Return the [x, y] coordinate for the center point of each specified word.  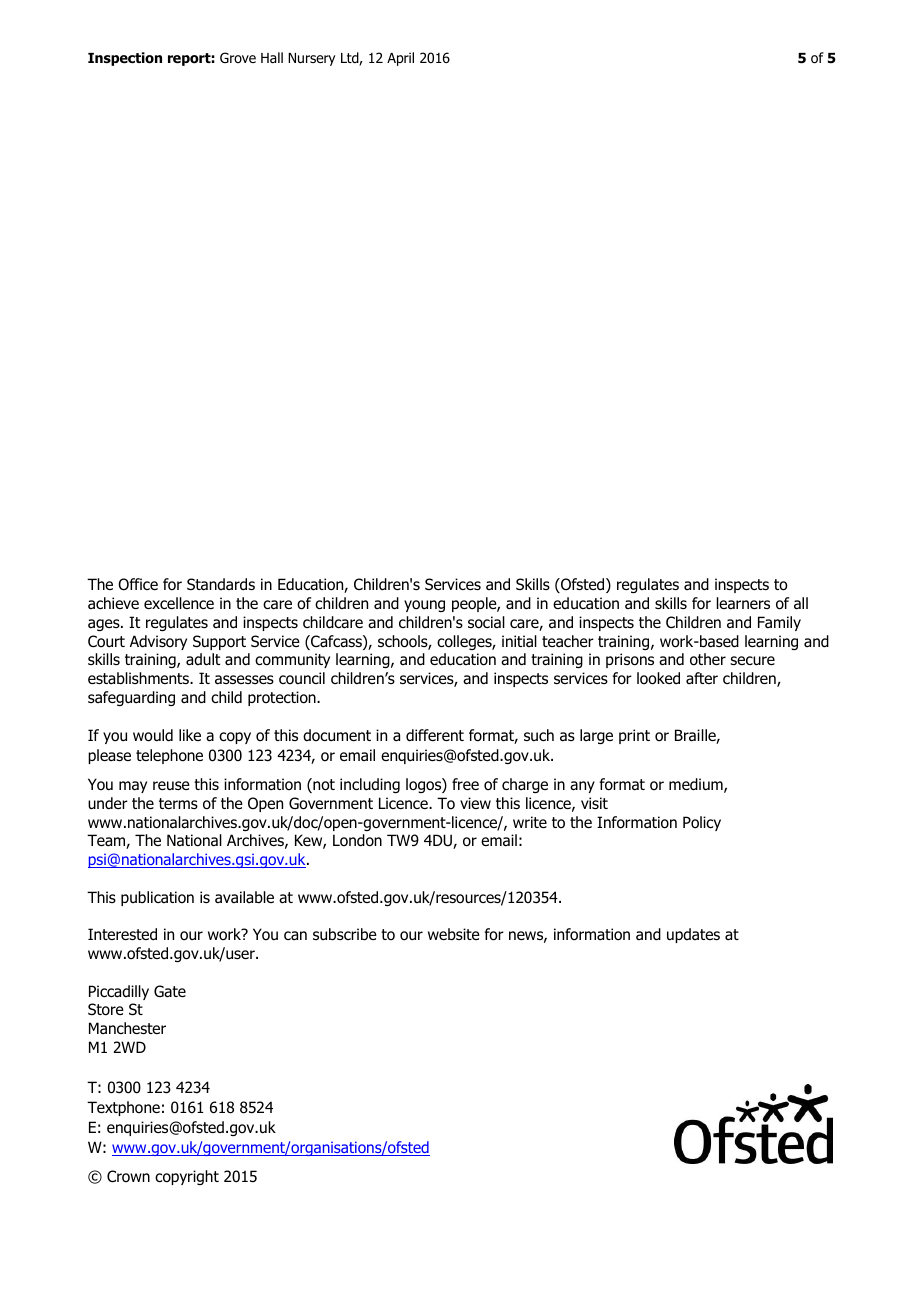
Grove [238, 57]
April [400, 59]
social [486, 622]
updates [693, 935]
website [454, 934]
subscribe [345, 934]
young [424, 606]
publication [157, 898]
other [708, 659]
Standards [221, 584]
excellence [179, 603]
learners [743, 603]
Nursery [311, 59]
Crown [128, 1176]
